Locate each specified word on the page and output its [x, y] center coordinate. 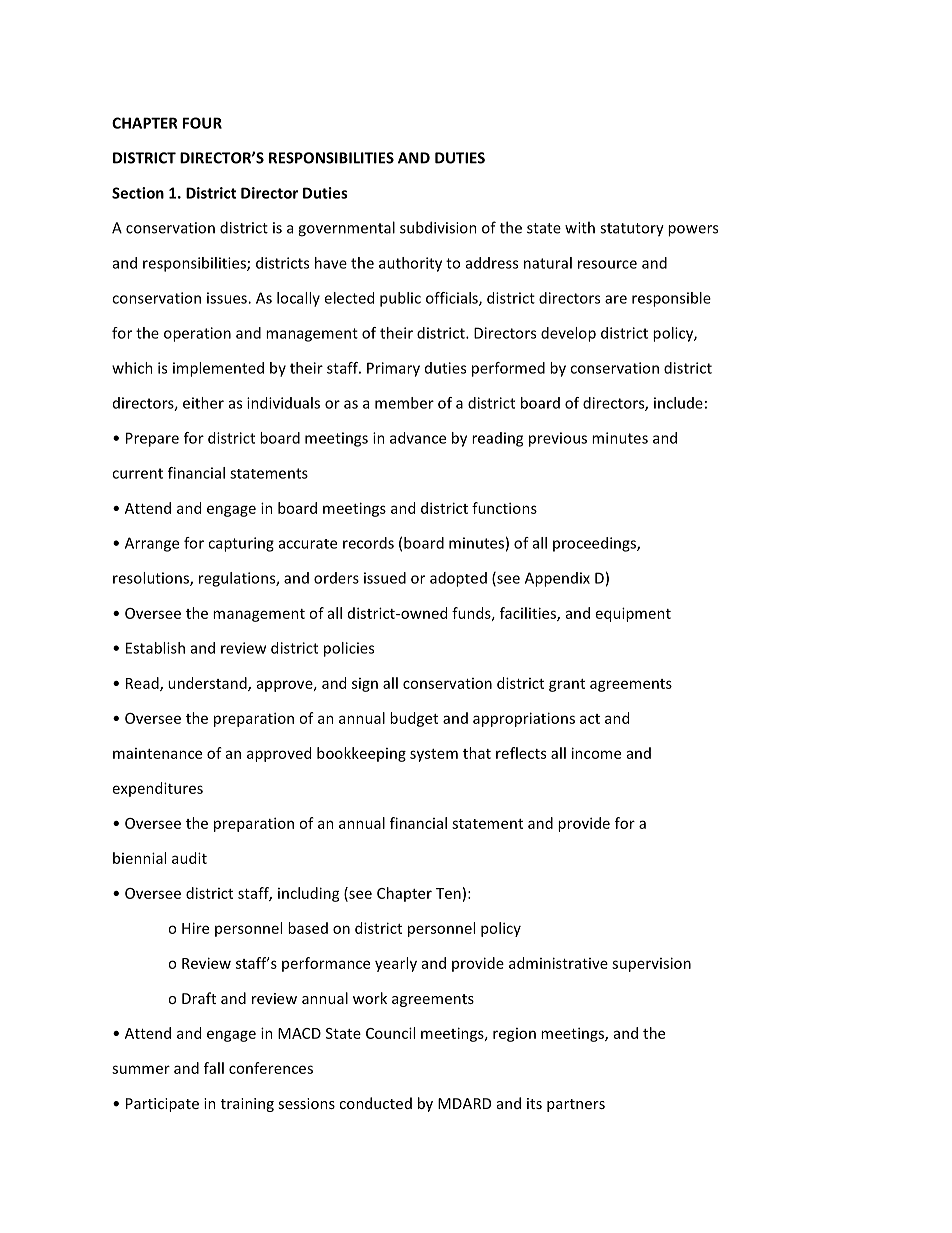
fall [214, 1068]
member [404, 403]
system [434, 755]
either [203, 403]
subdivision [438, 227]
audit [189, 858]
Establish [155, 648]
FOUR [202, 123]
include [678, 403]
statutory [632, 230]
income [596, 753]
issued [385, 578]
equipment [633, 614]
